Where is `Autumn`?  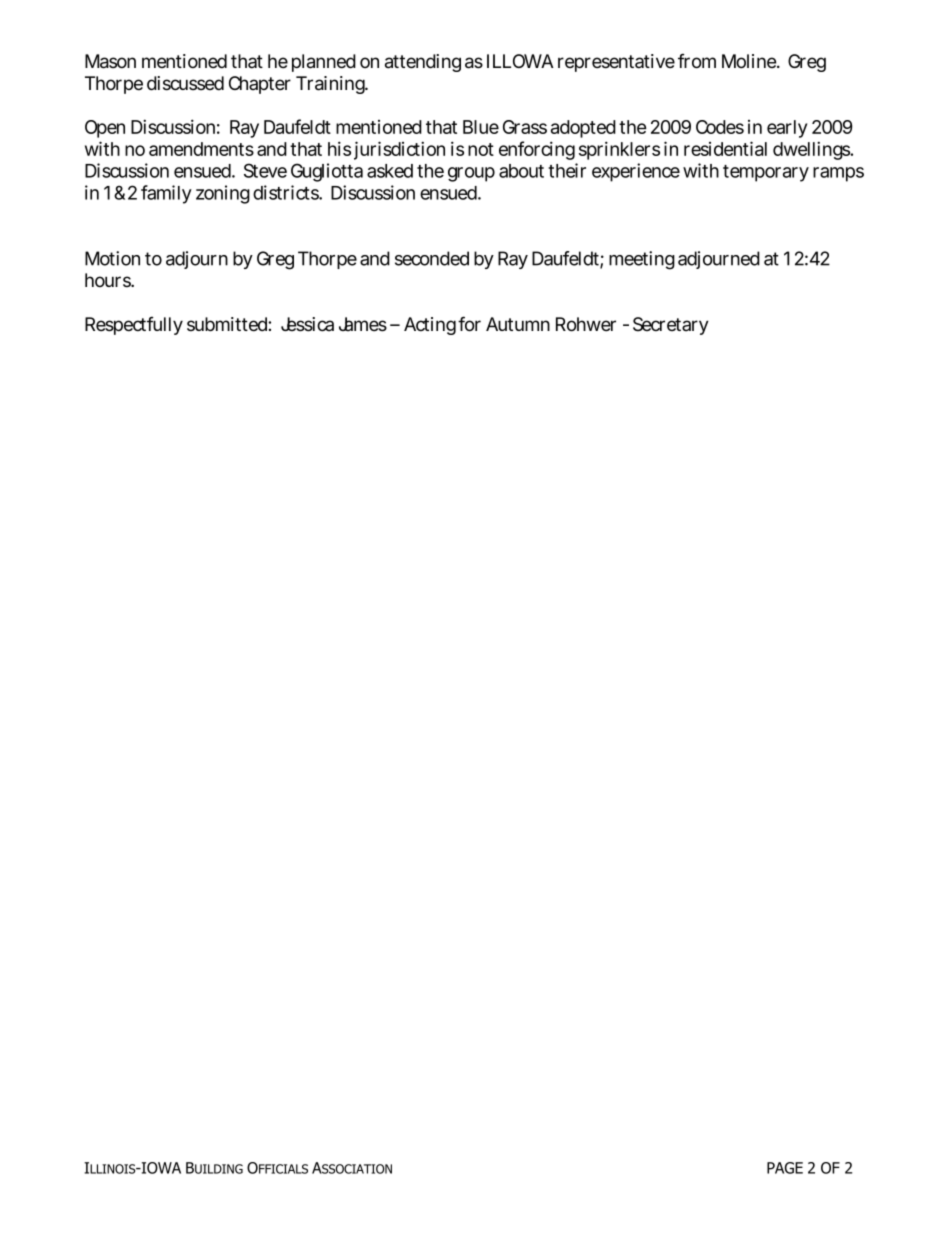
Autumn is located at coordinates (518, 324).
